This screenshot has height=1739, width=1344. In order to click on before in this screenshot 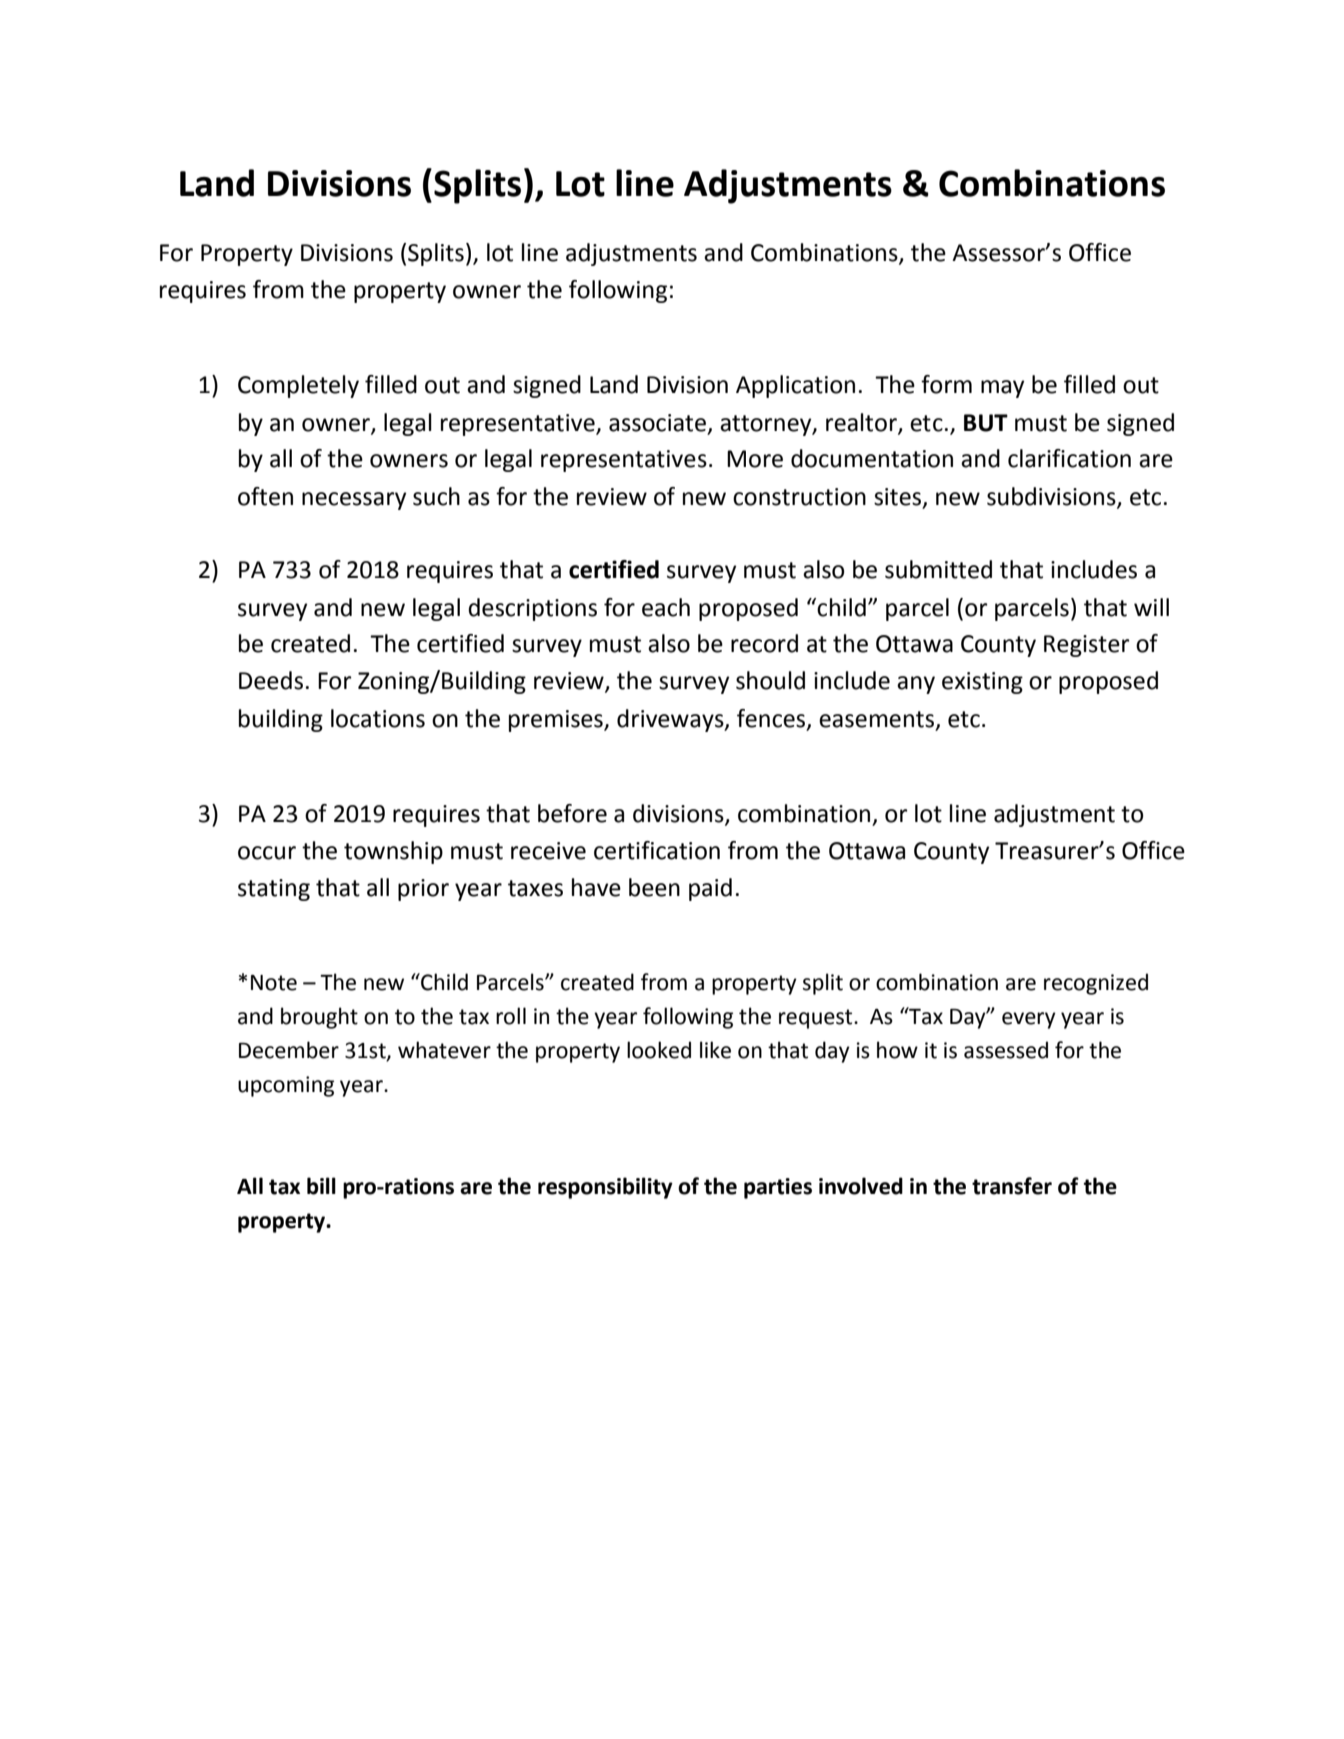, I will do `click(572, 813)`.
